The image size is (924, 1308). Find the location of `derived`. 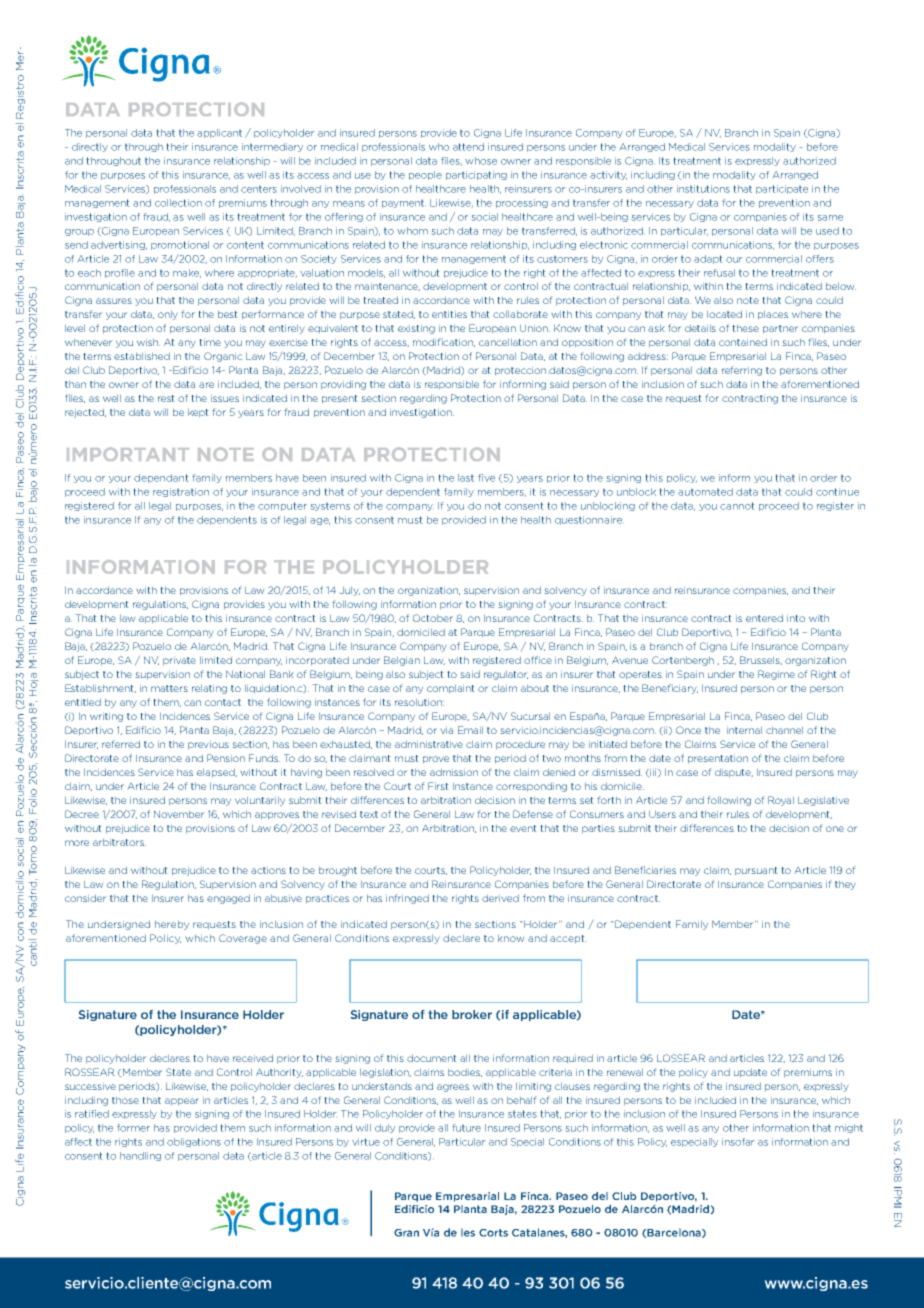

derived is located at coordinates (500, 898).
